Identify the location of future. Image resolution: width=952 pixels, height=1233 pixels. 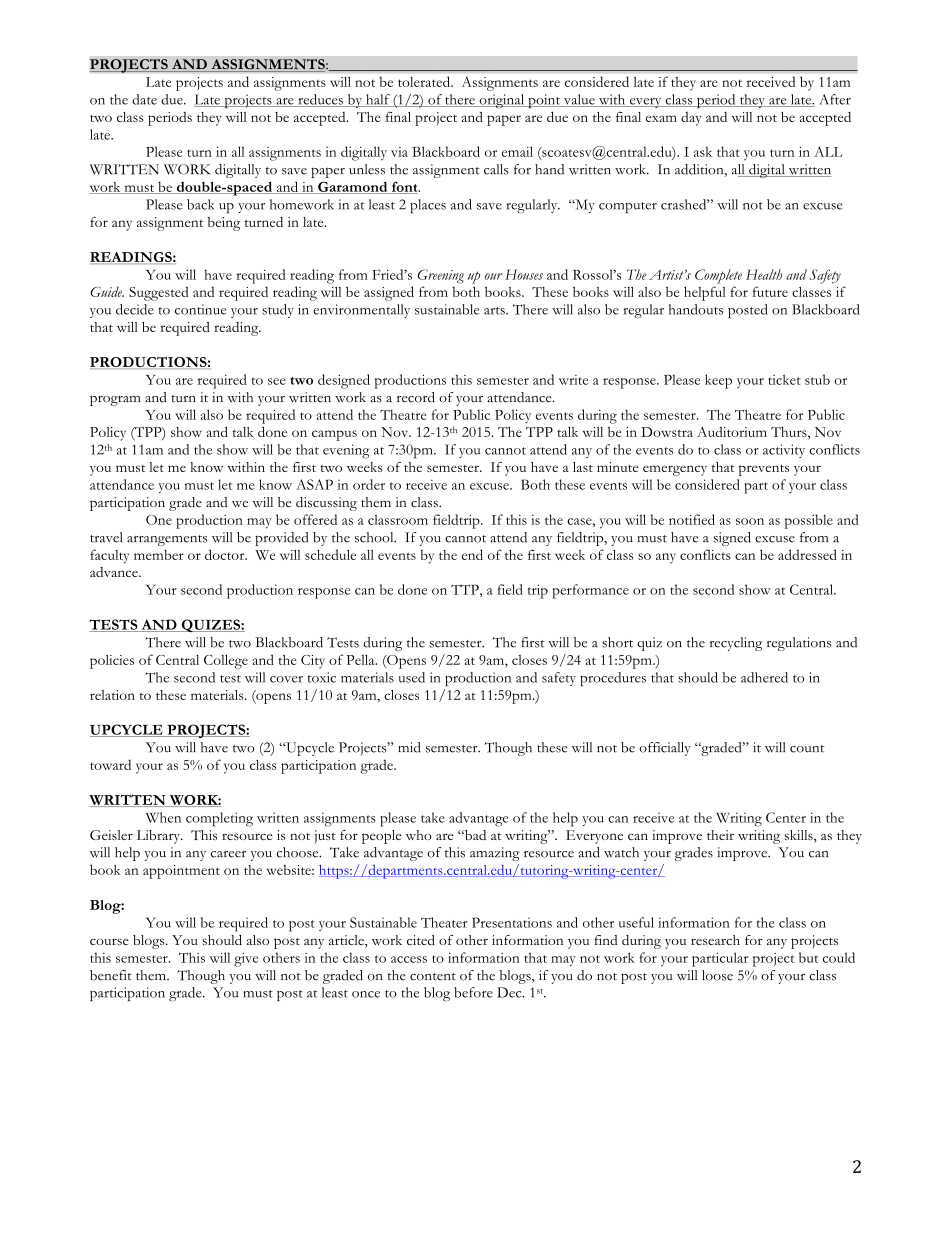
(770, 291).
